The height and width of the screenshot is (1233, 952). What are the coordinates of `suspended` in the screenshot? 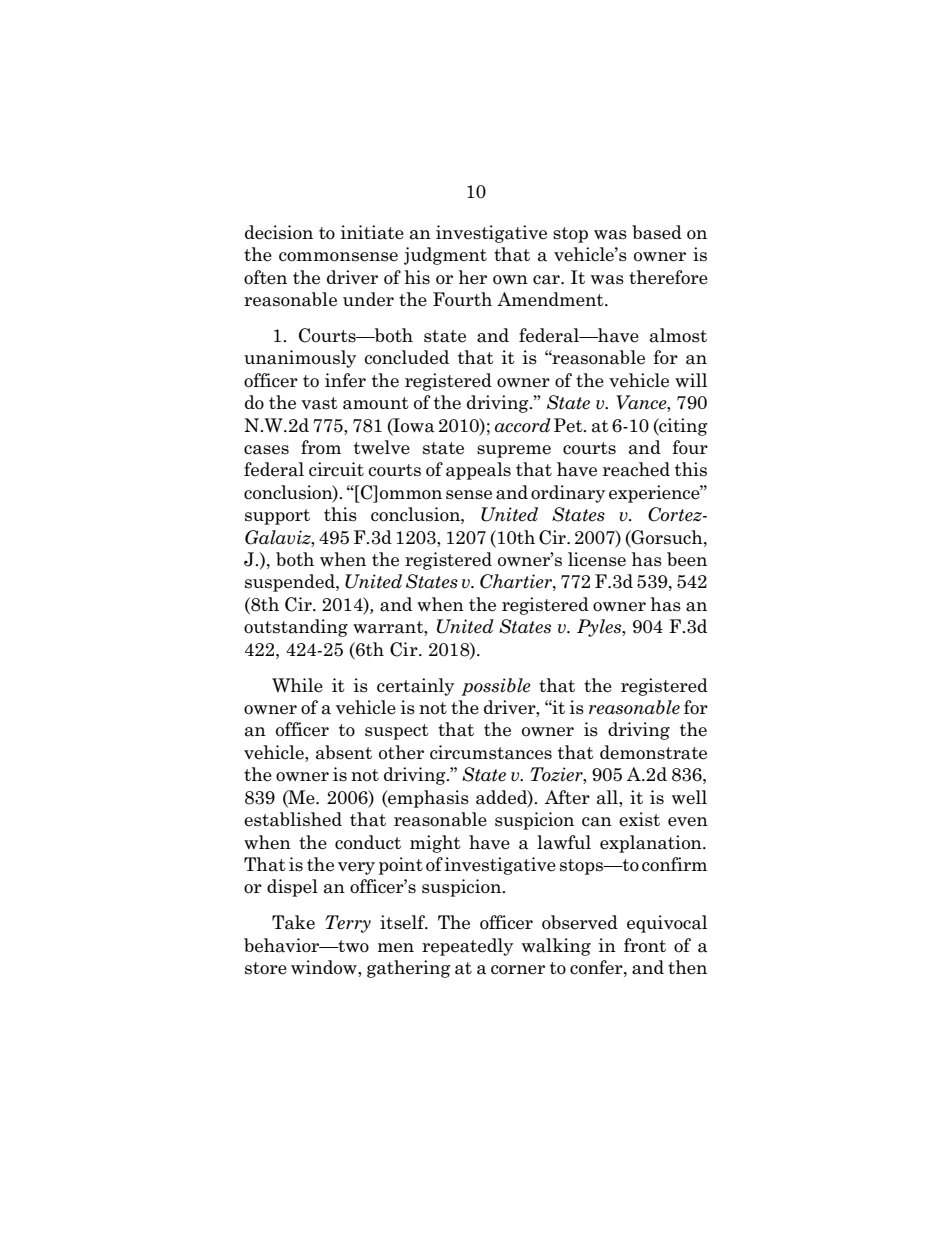 It's located at (291, 583).
